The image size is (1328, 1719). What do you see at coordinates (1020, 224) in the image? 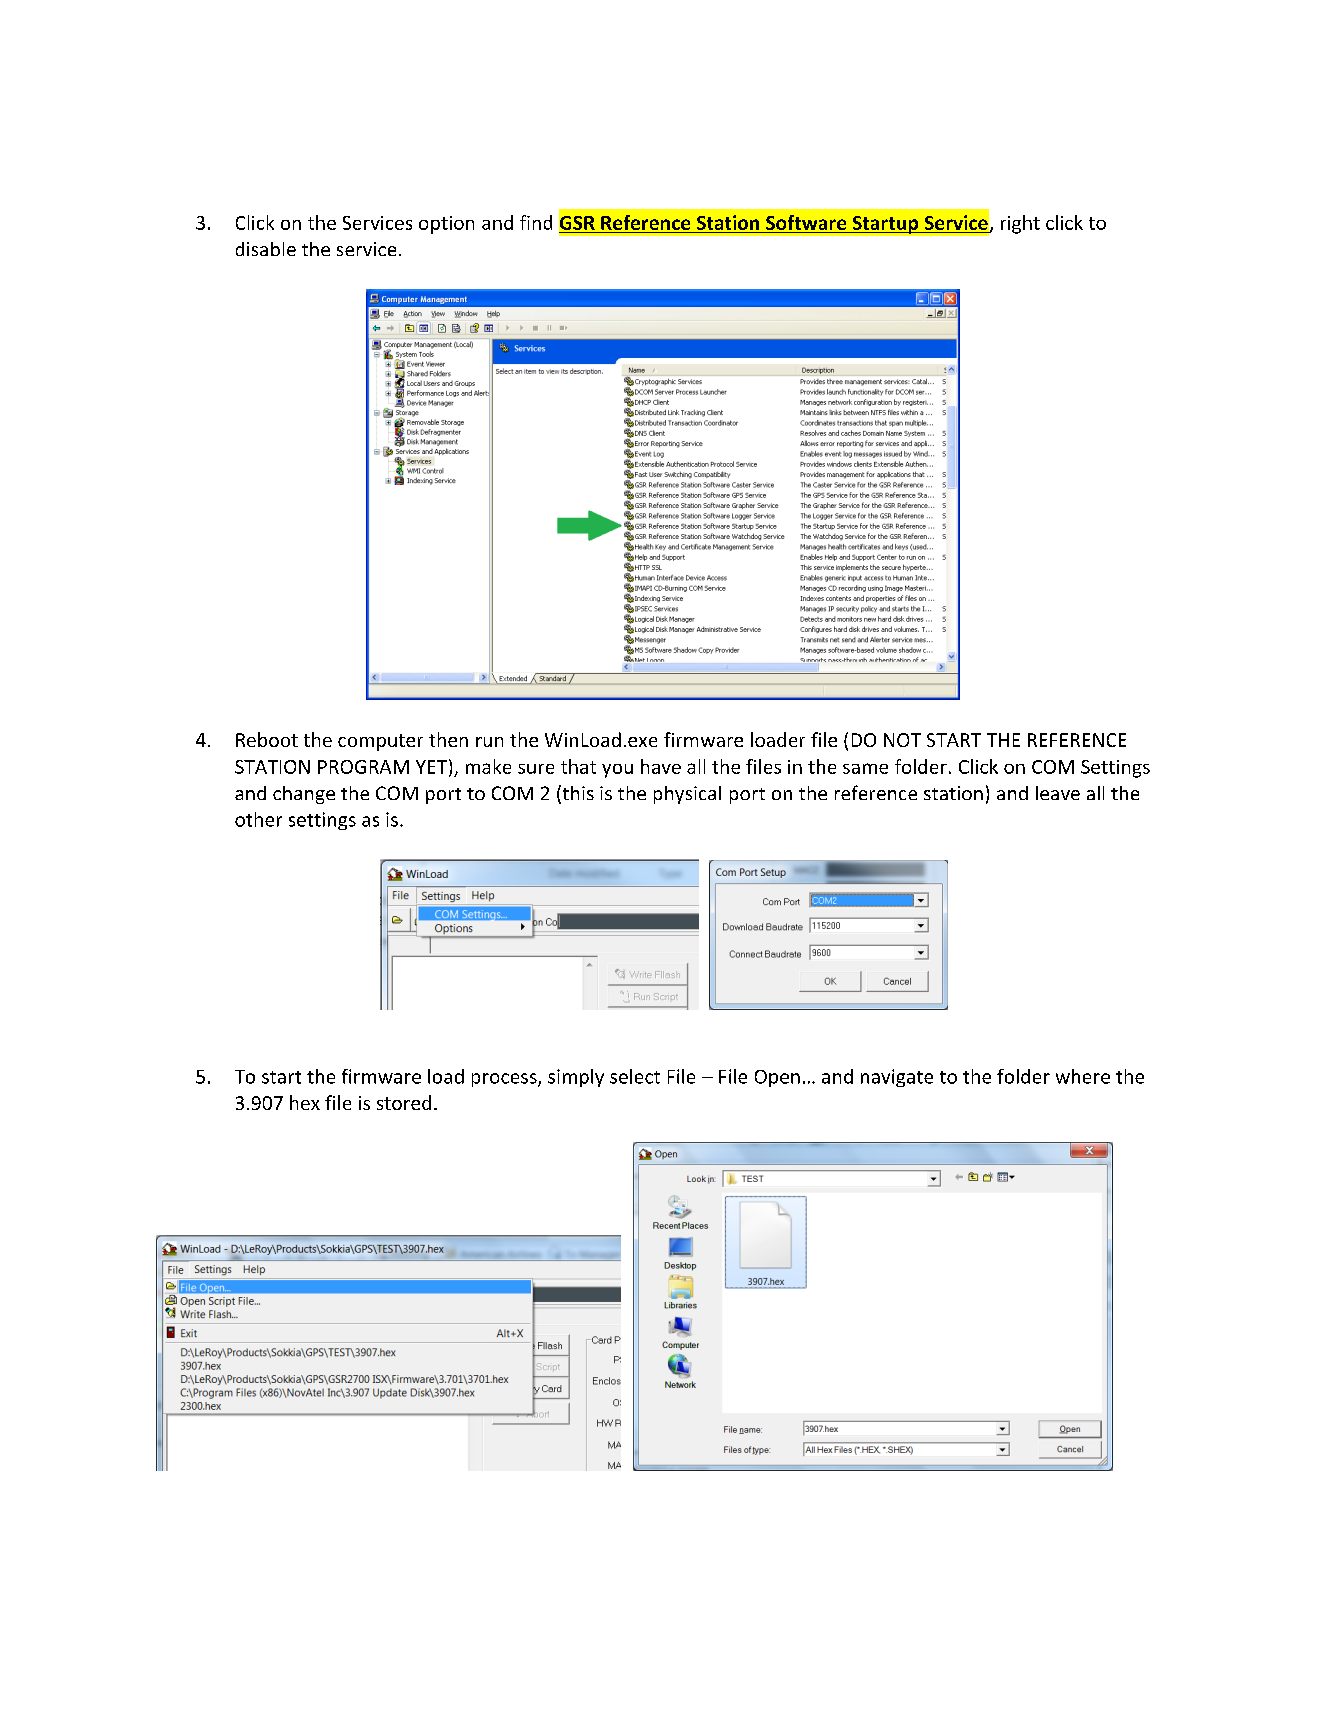
I see `right` at bounding box center [1020, 224].
